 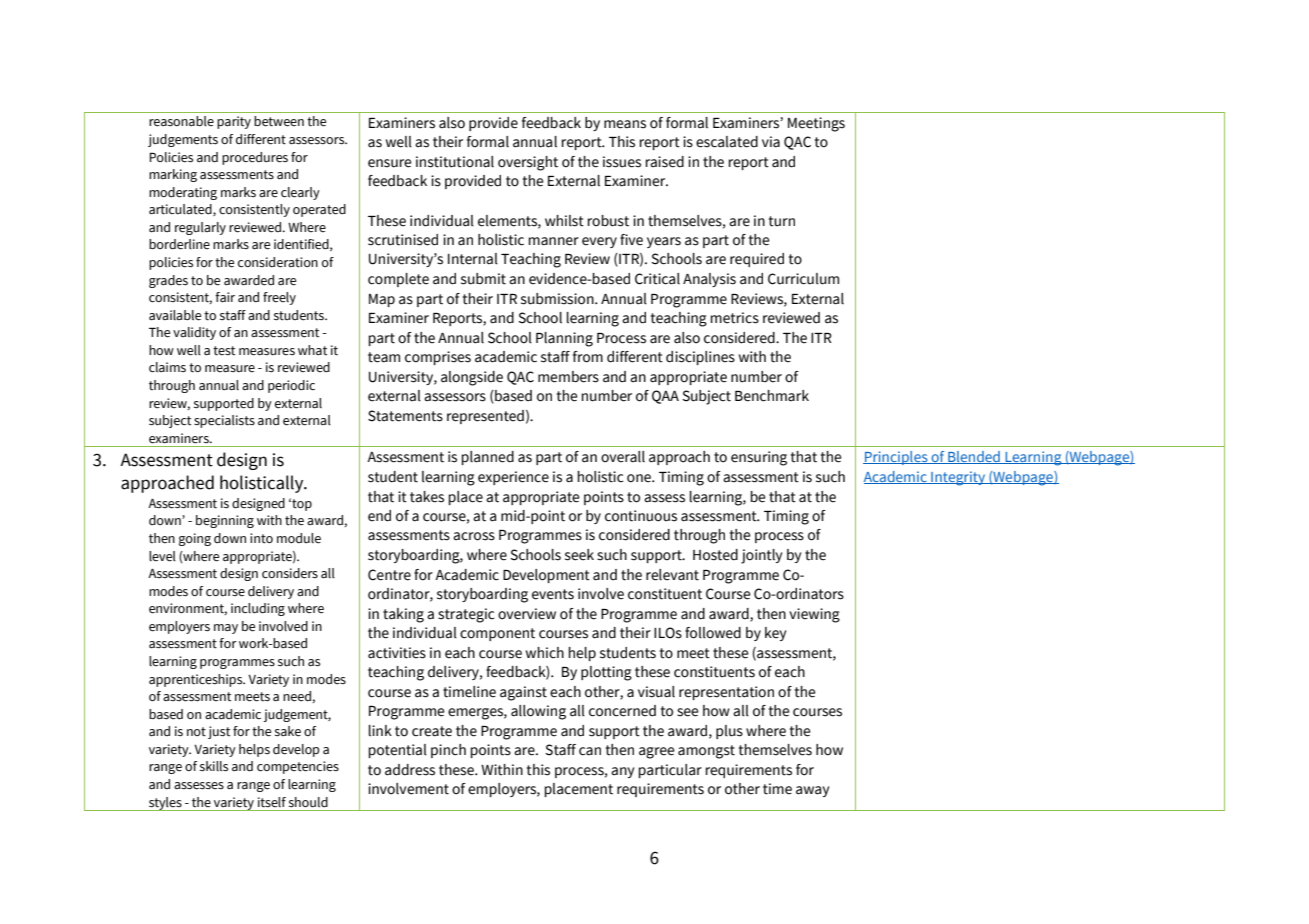 What do you see at coordinates (255, 158) in the page?
I see `procedures` at bounding box center [255, 158].
